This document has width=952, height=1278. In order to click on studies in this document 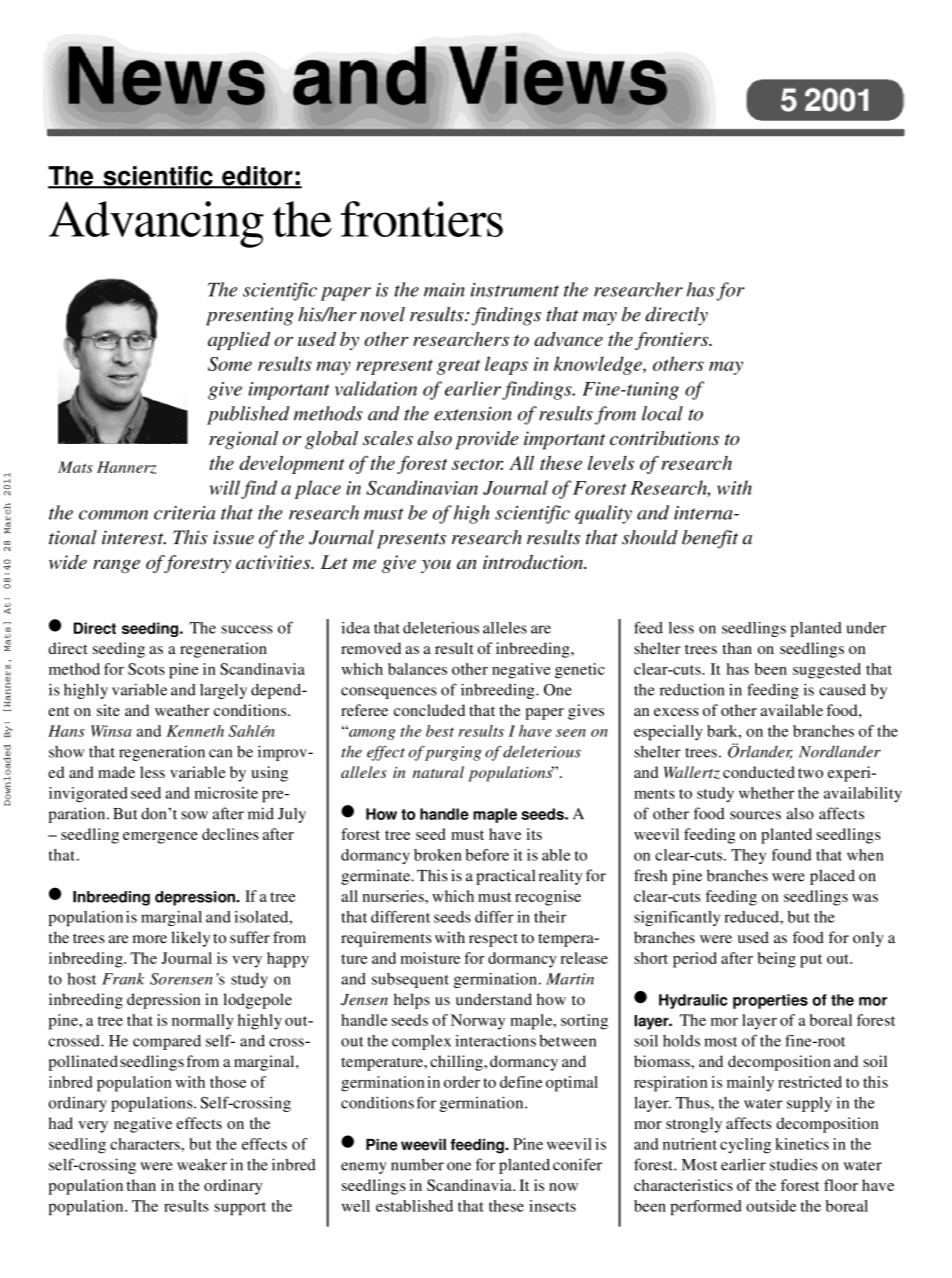, I will do `click(793, 1164)`.
